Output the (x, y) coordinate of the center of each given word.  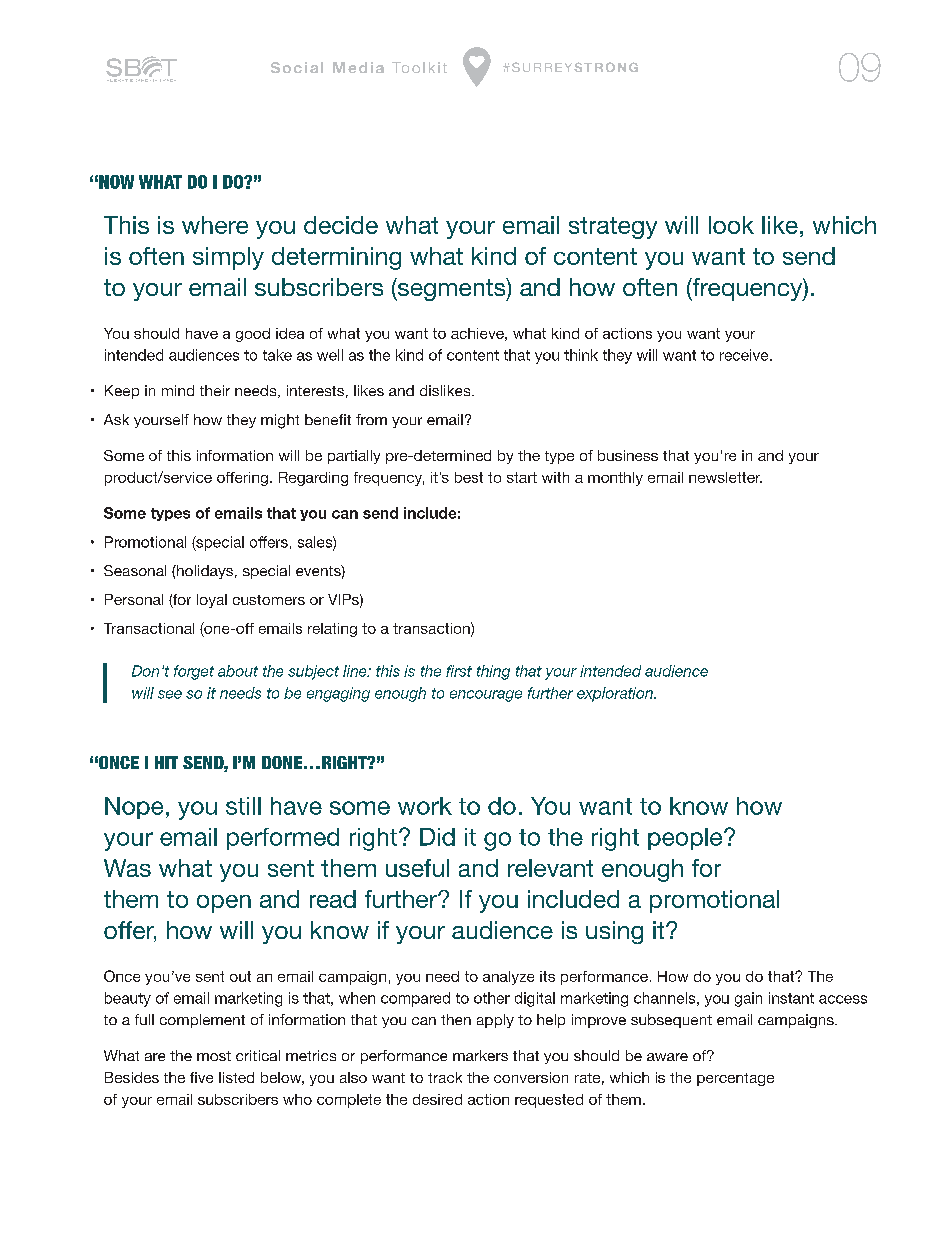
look (731, 225)
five (201, 1077)
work (425, 806)
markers (480, 1055)
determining (336, 258)
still (243, 806)
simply (228, 258)
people (686, 839)
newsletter (725, 477)
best (469, 477)
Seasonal (135, 570)
